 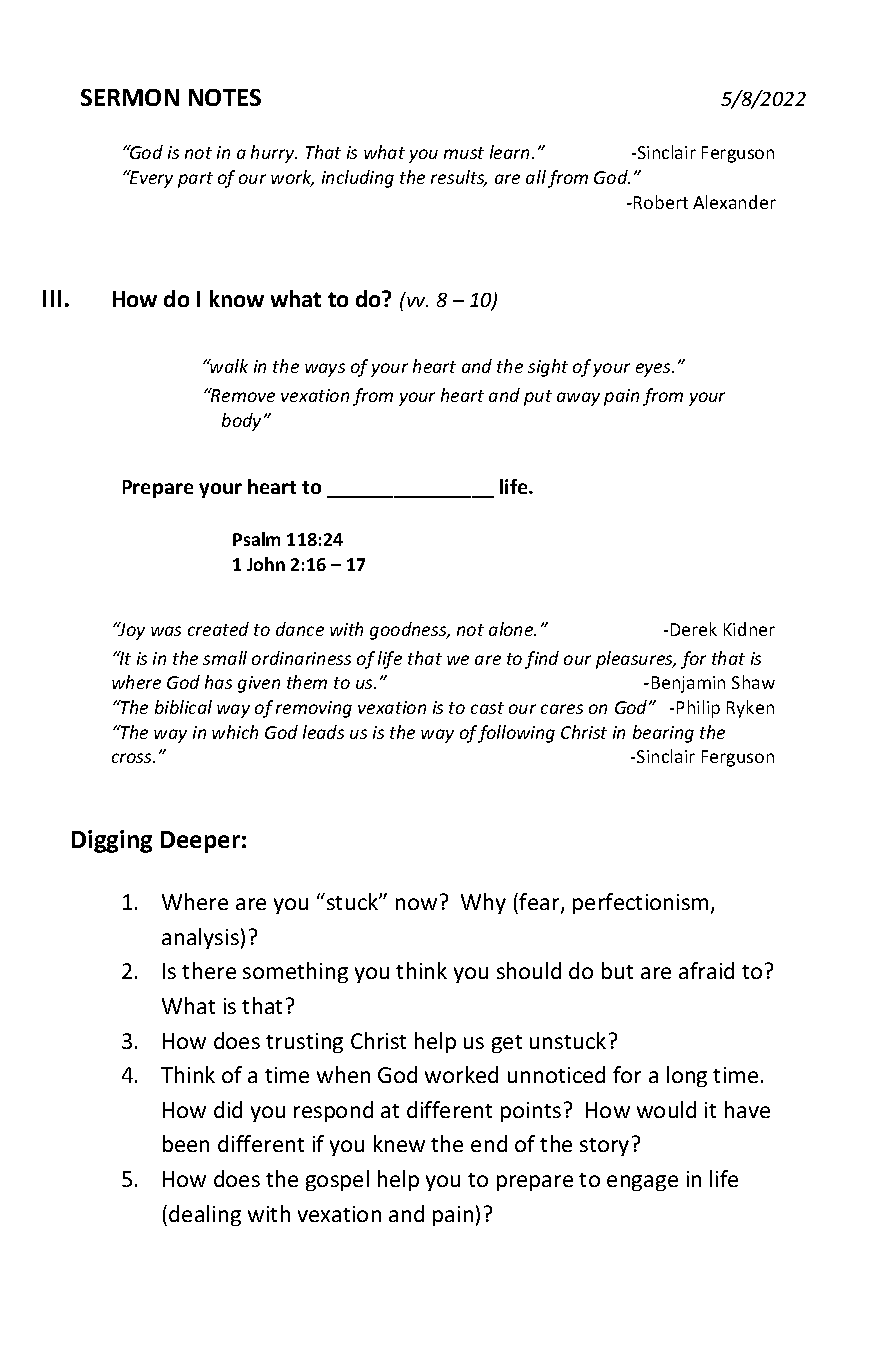 I want to click on something, so click(x=295, y=972).
